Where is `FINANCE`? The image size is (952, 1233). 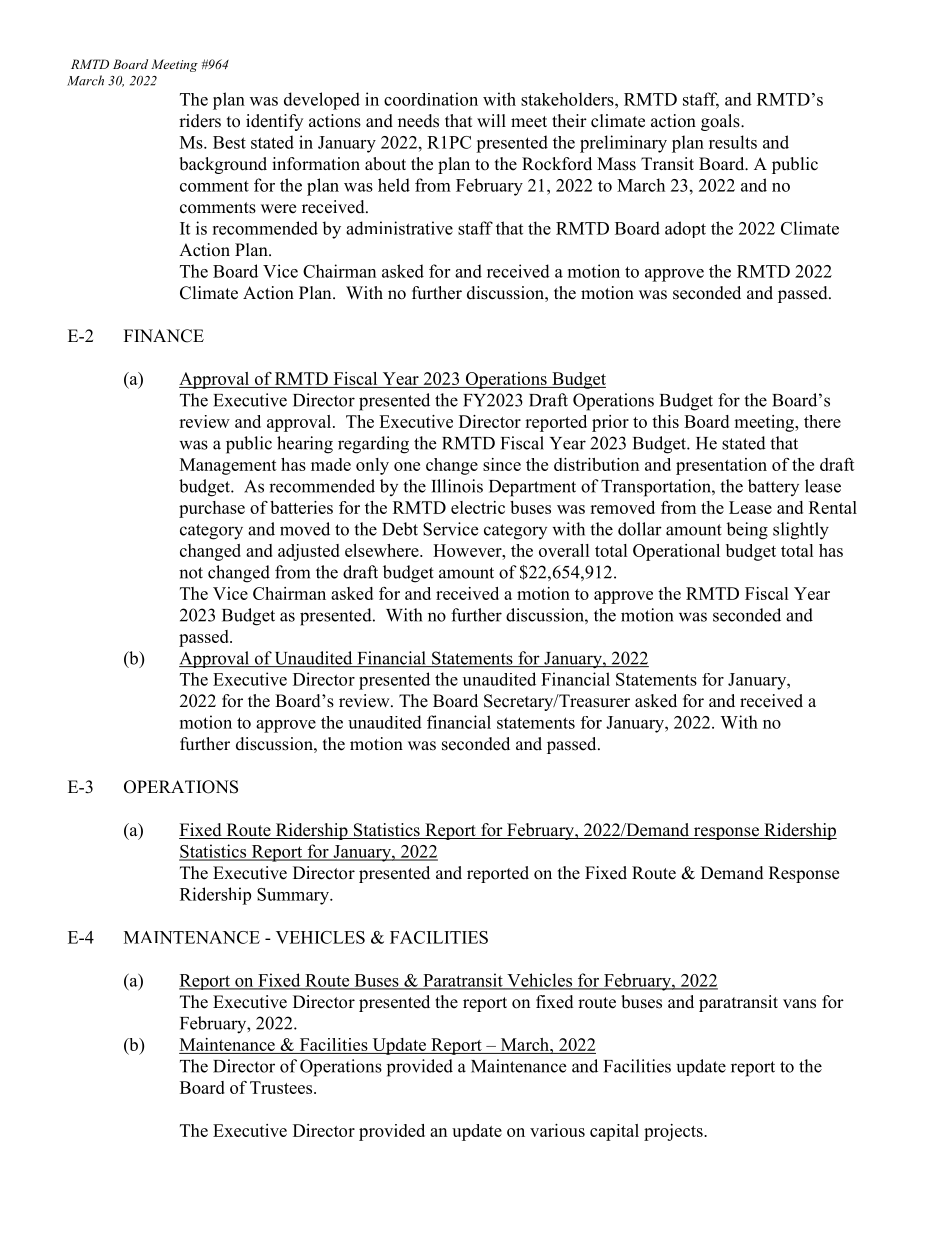 FINANCE is located at coordinates (164, 336).
